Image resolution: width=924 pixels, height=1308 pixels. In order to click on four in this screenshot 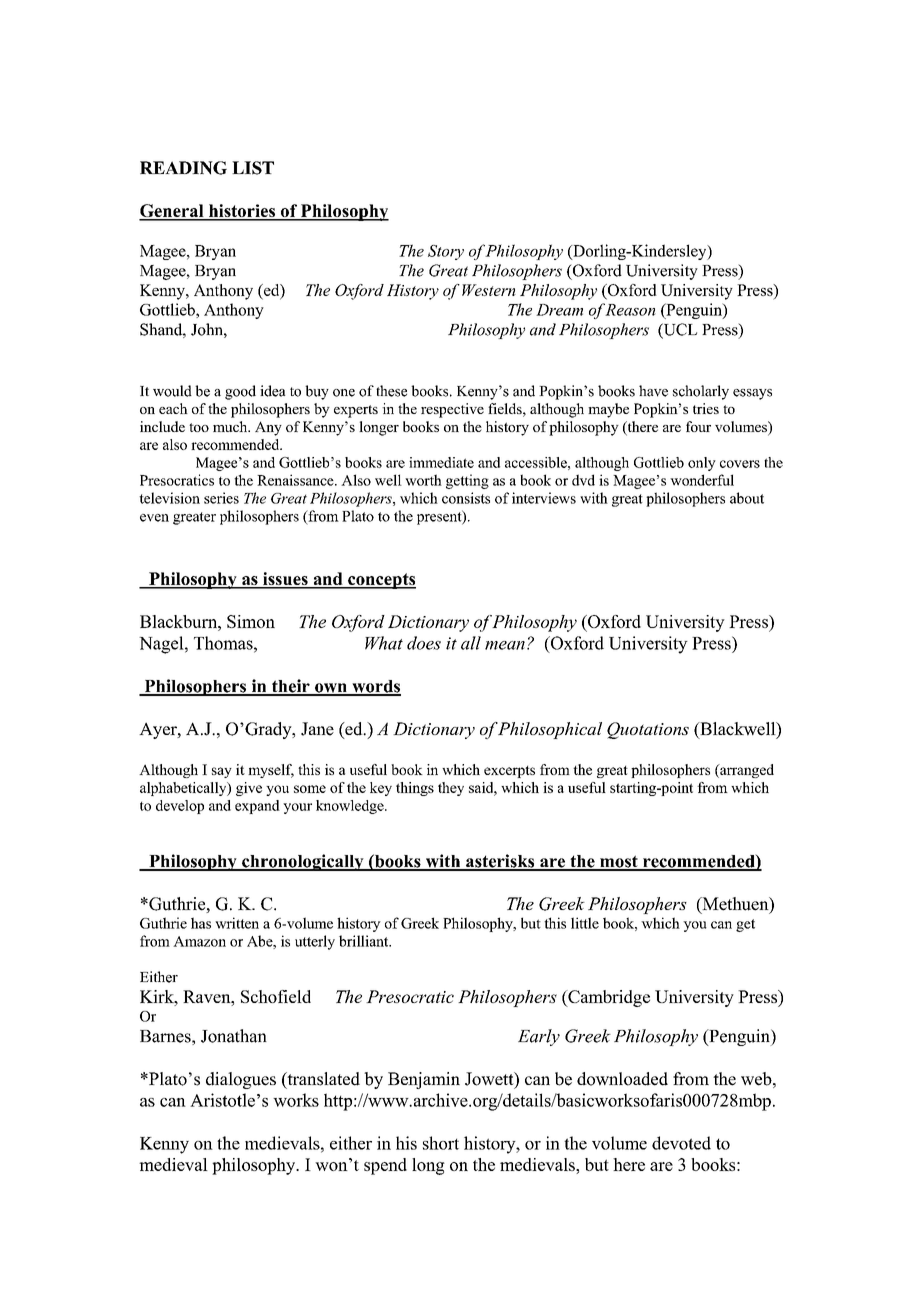, I will do `click(698, 426)`.
